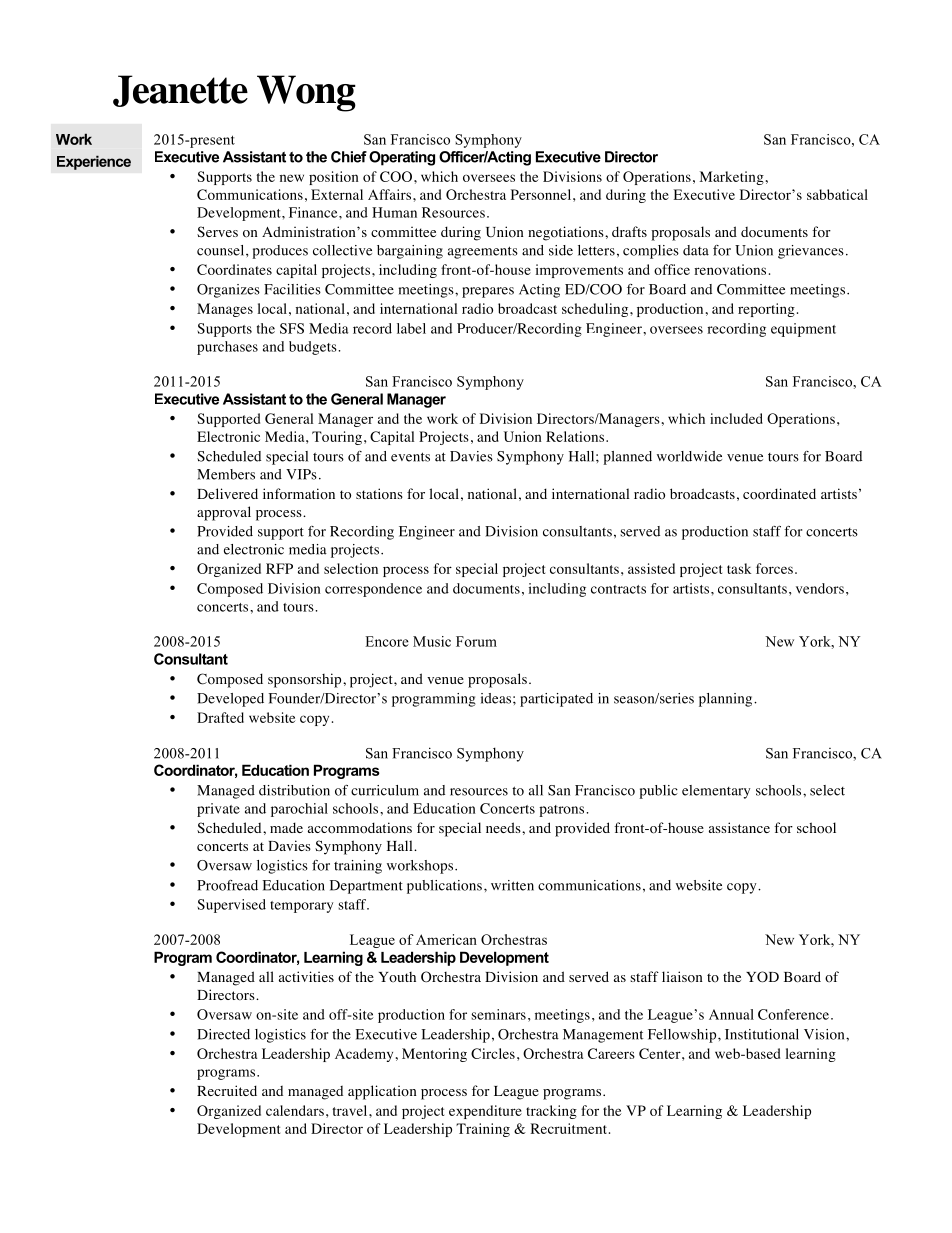 This screenshot has width=952, height=1233. What do you see at coordinates (485, 1112) in the screenshot?
I see `expenditure` at bounding box center [485, 1112].
